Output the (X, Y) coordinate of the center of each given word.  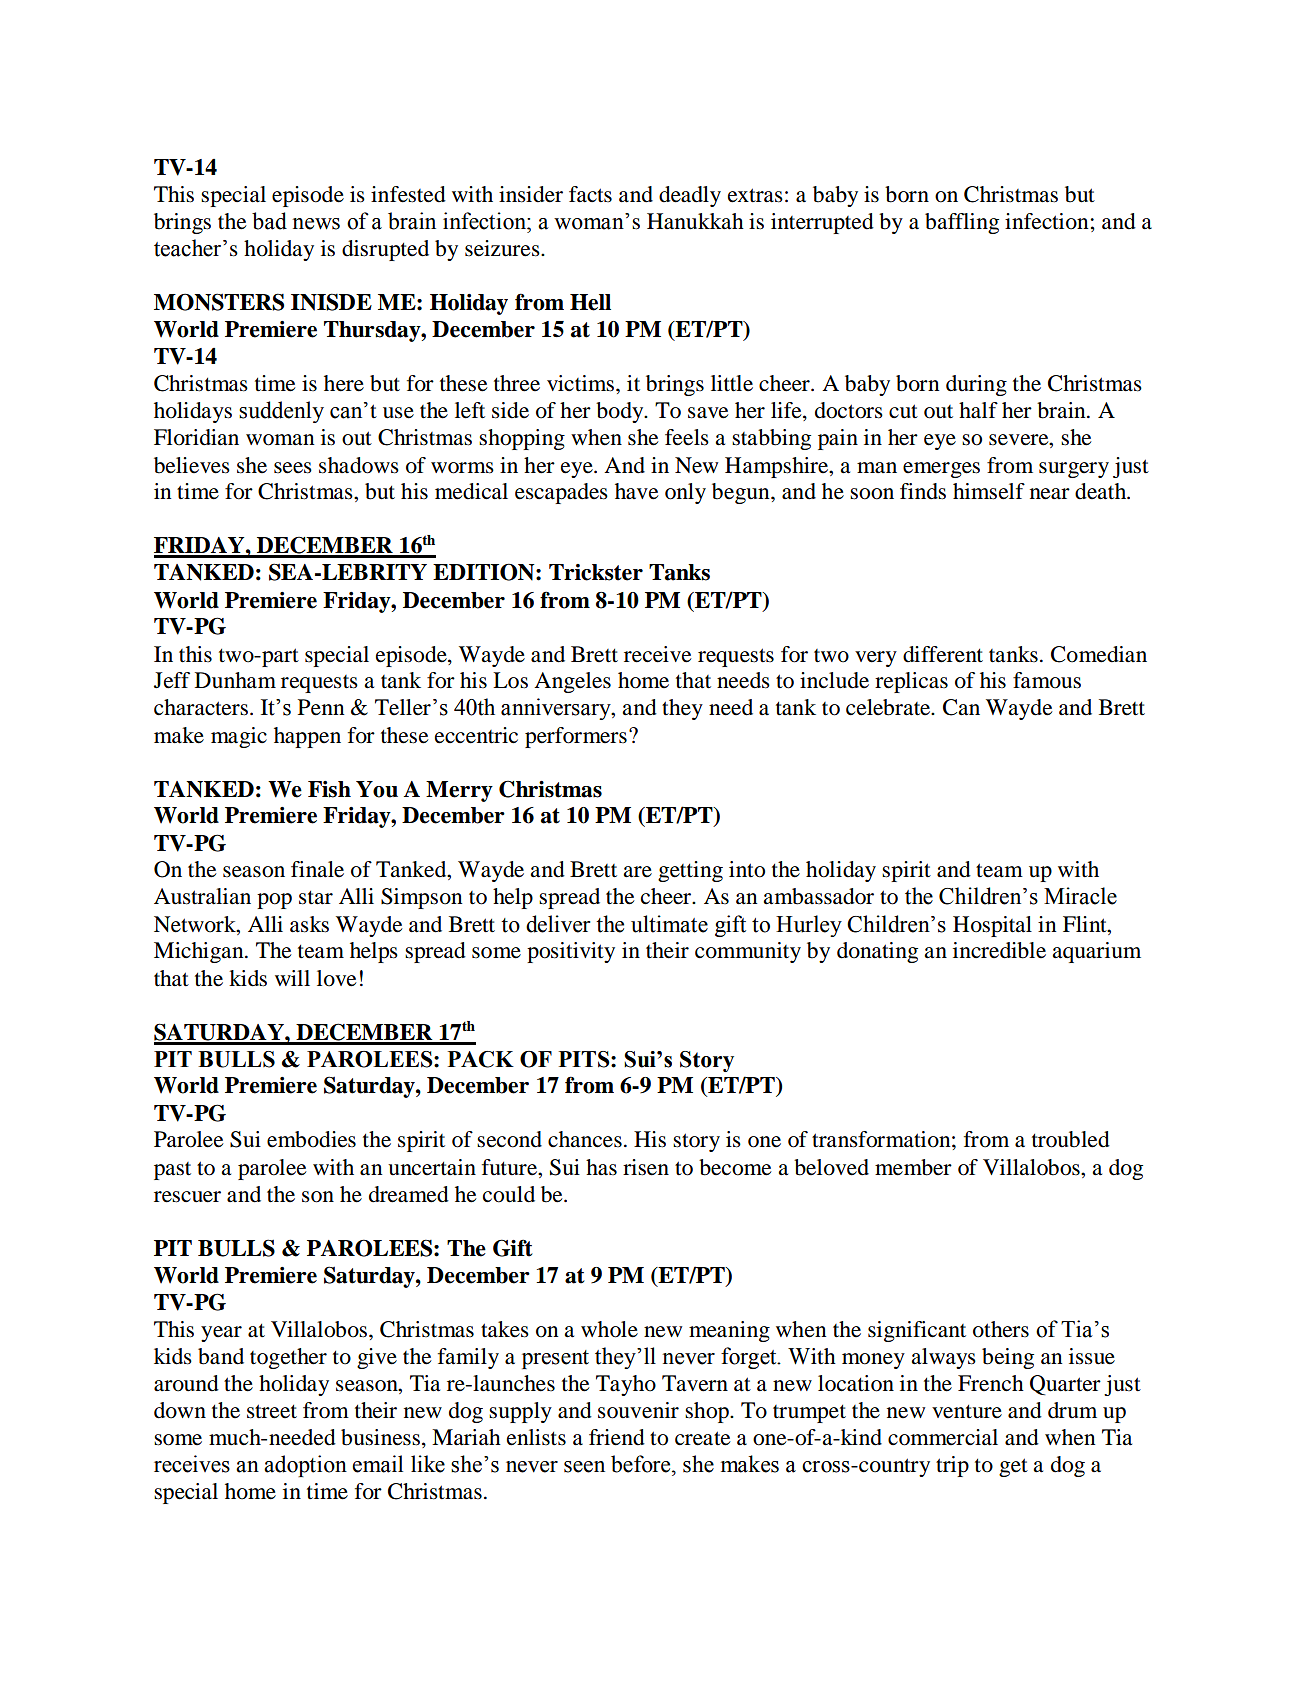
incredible (999, 950)
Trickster (596, 572)
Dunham (235, 680)
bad (269, 221)
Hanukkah (695, 221)
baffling (962, 223)
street (272, 1411)
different (943, 654)
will (292, 978)
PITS (585, 1059)
